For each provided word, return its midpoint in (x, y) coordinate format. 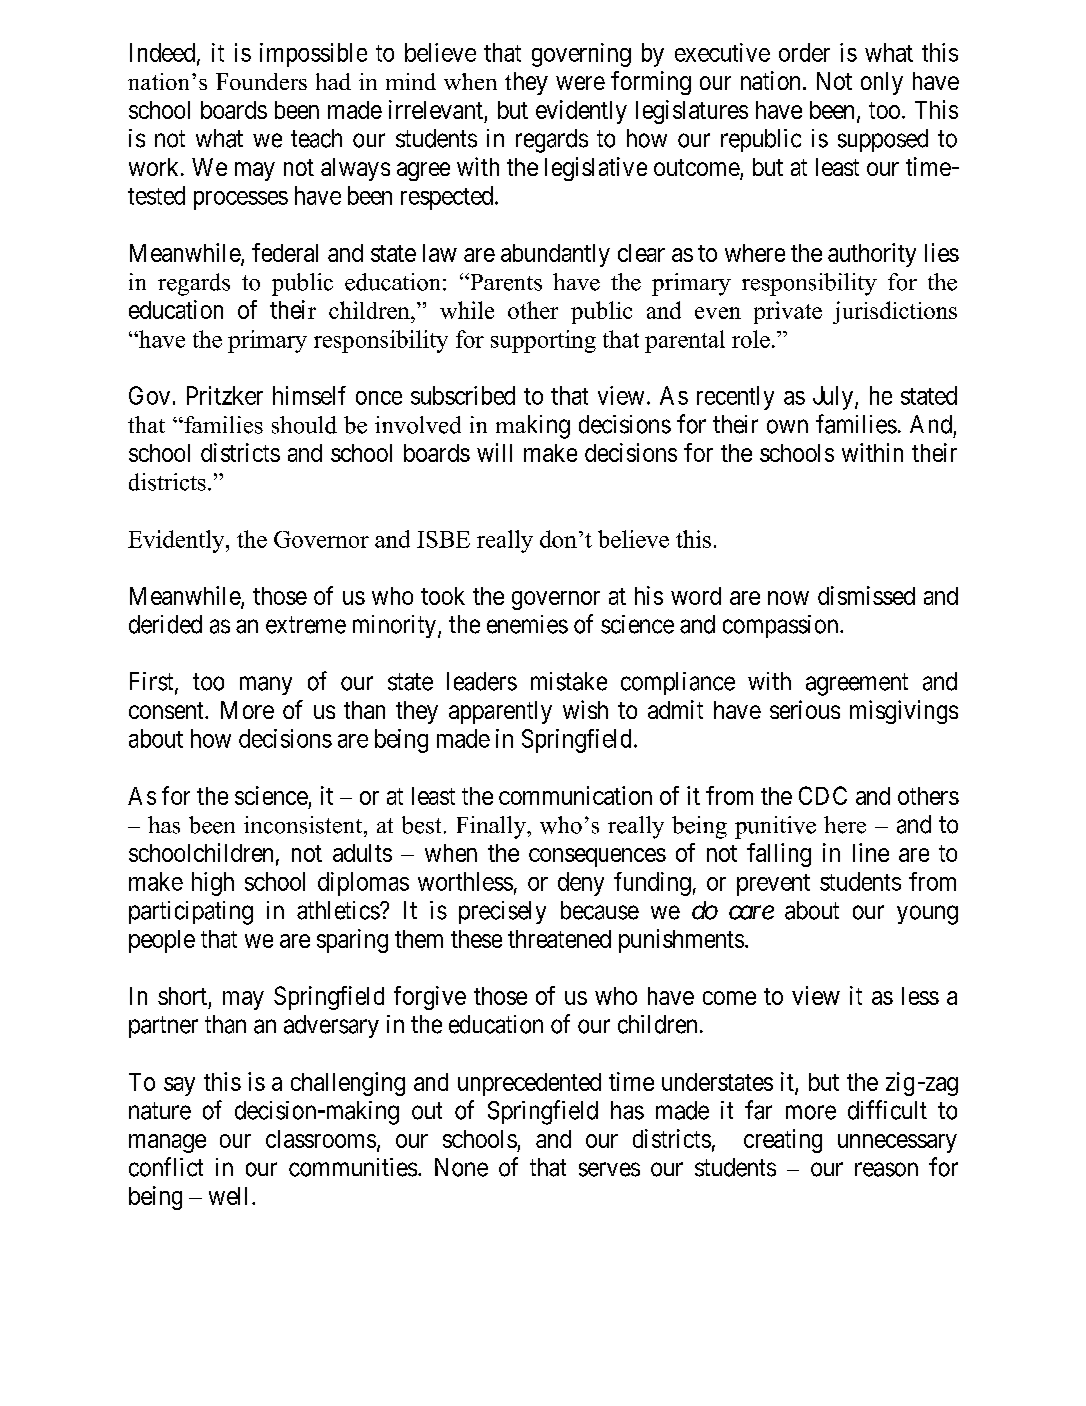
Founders (261, 81)
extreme (306, 625)
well (231, 1196)
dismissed (866, 595)
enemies (527, 624)
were (580, 83)
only (882, 83)
